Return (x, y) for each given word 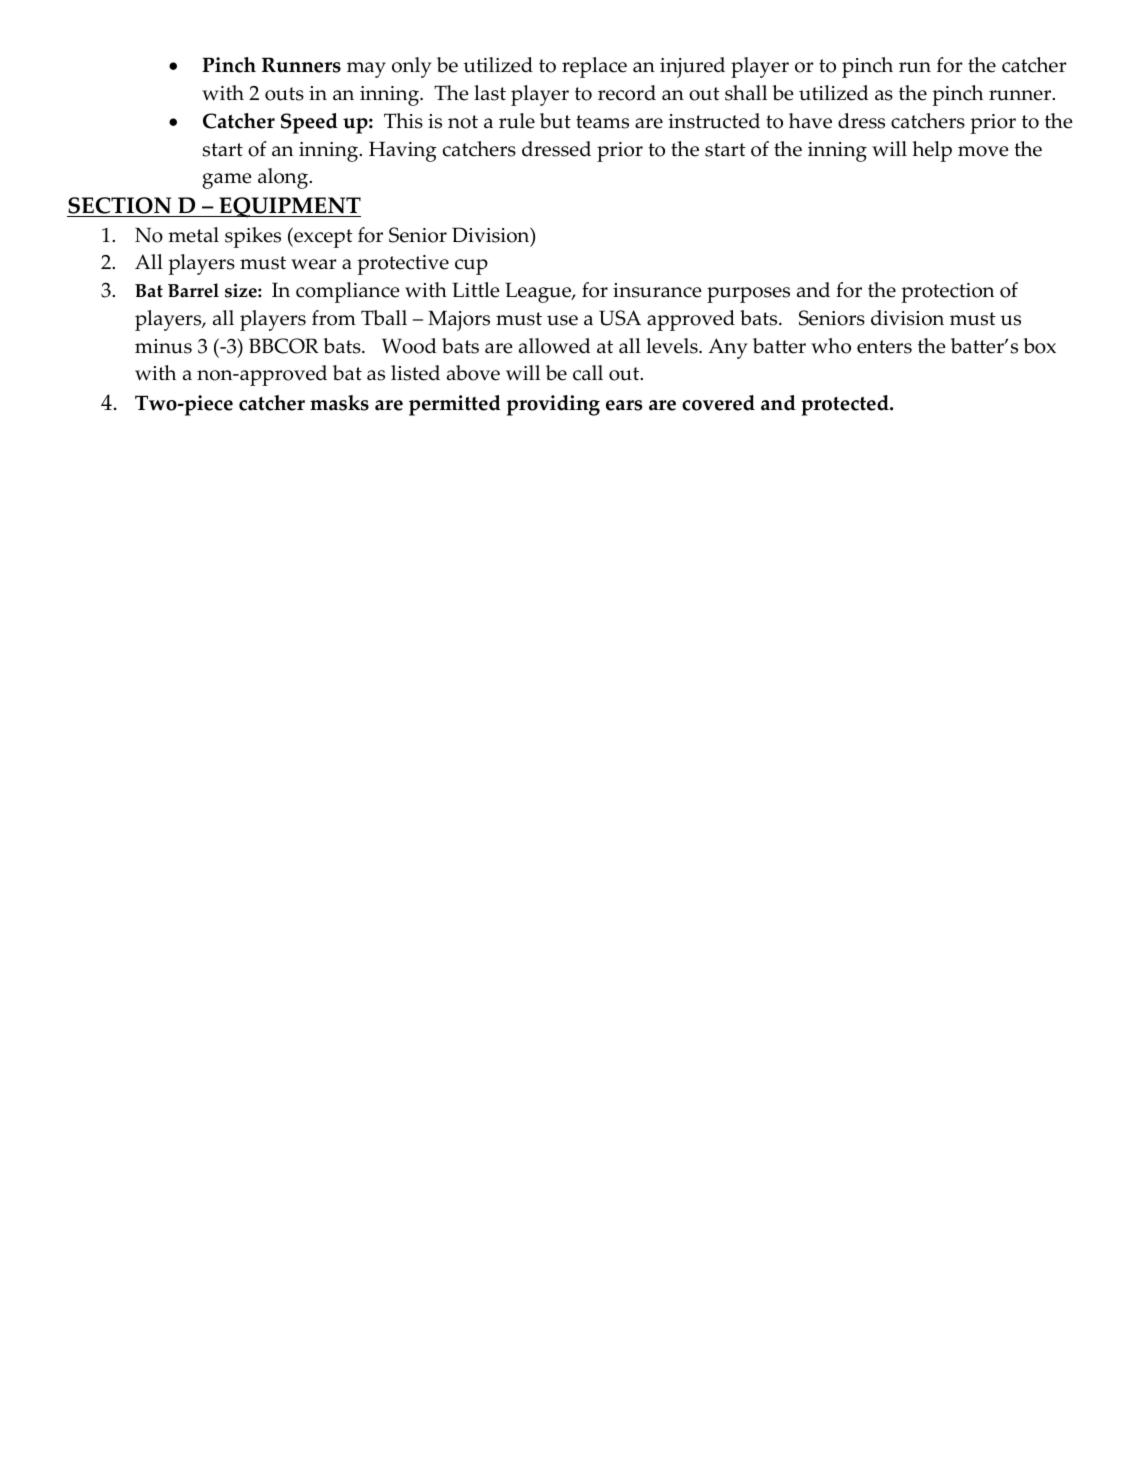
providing (553, 405)
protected (846, 405)
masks (339, 403)
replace (594, 67)
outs (284, 94)
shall (746, 93)
